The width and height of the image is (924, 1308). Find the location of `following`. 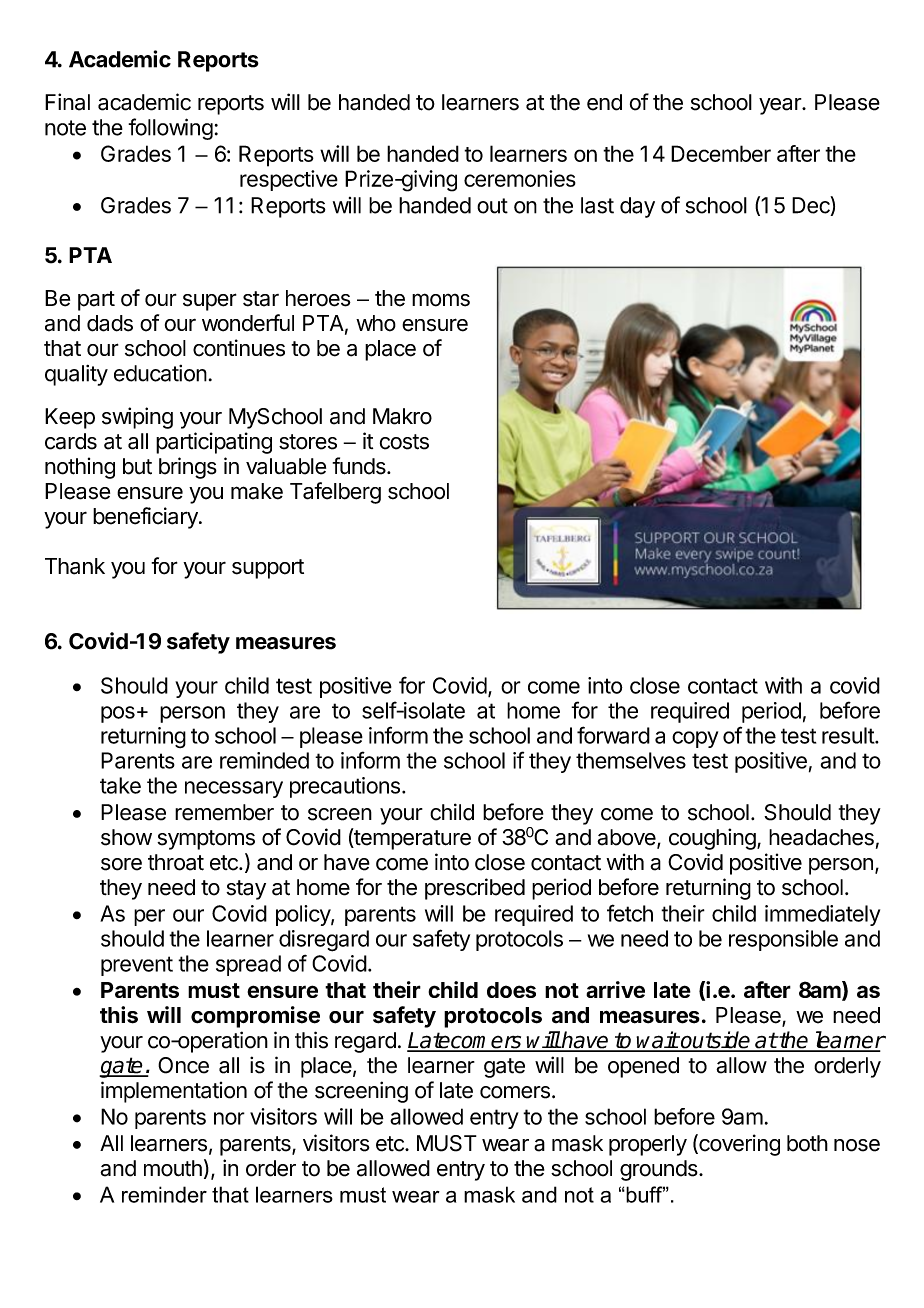

following is located at coordinates (170, 129).
